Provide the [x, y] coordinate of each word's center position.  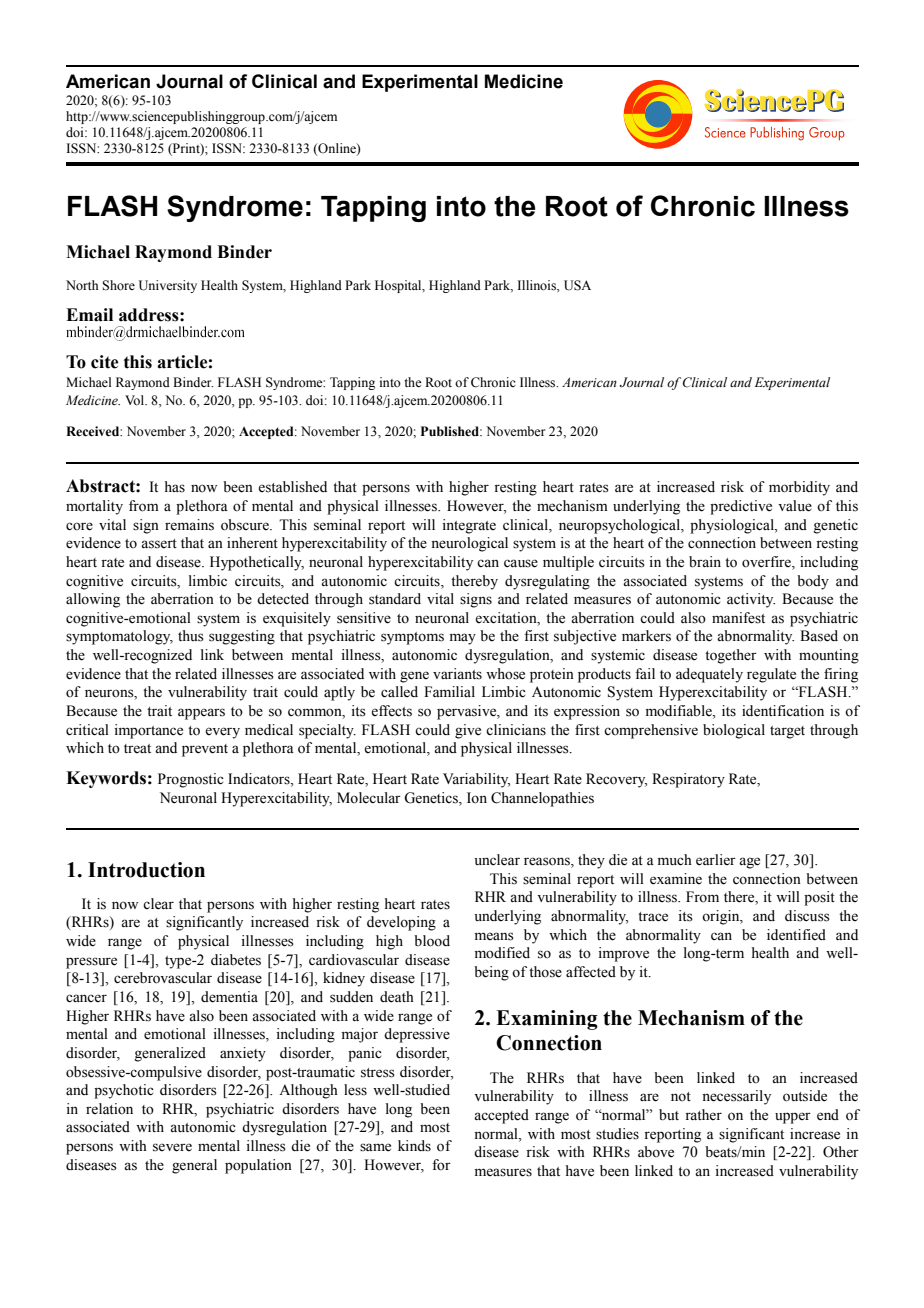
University [168, 286]
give [468, 731]
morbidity [799, 488]
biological [734, 731]
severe [172, 1147]
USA [577, 285]
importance [148, 731]
